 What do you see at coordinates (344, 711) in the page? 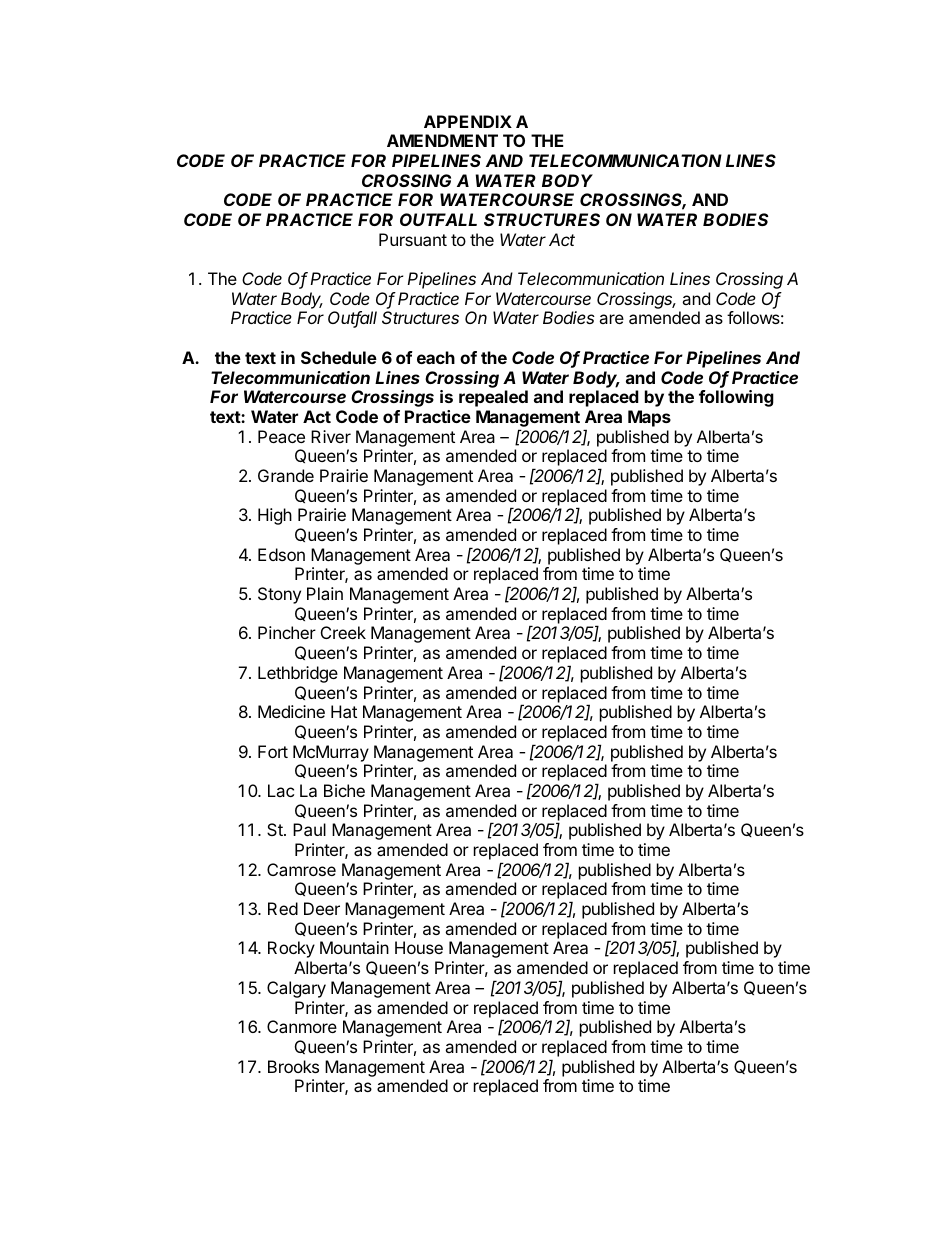
I see `Hat` at bounding box center [344, 711].
